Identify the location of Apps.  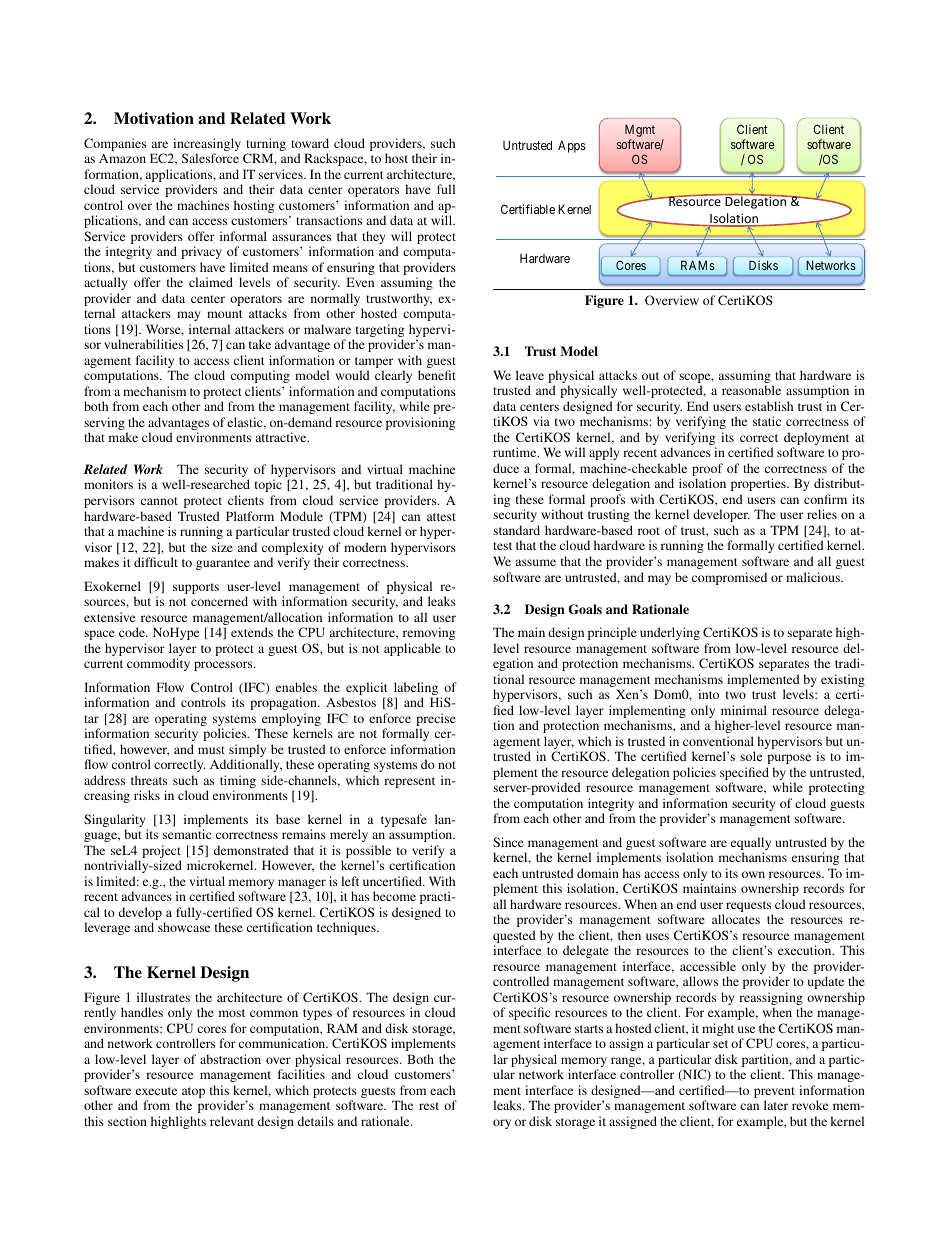
(572, 147).
